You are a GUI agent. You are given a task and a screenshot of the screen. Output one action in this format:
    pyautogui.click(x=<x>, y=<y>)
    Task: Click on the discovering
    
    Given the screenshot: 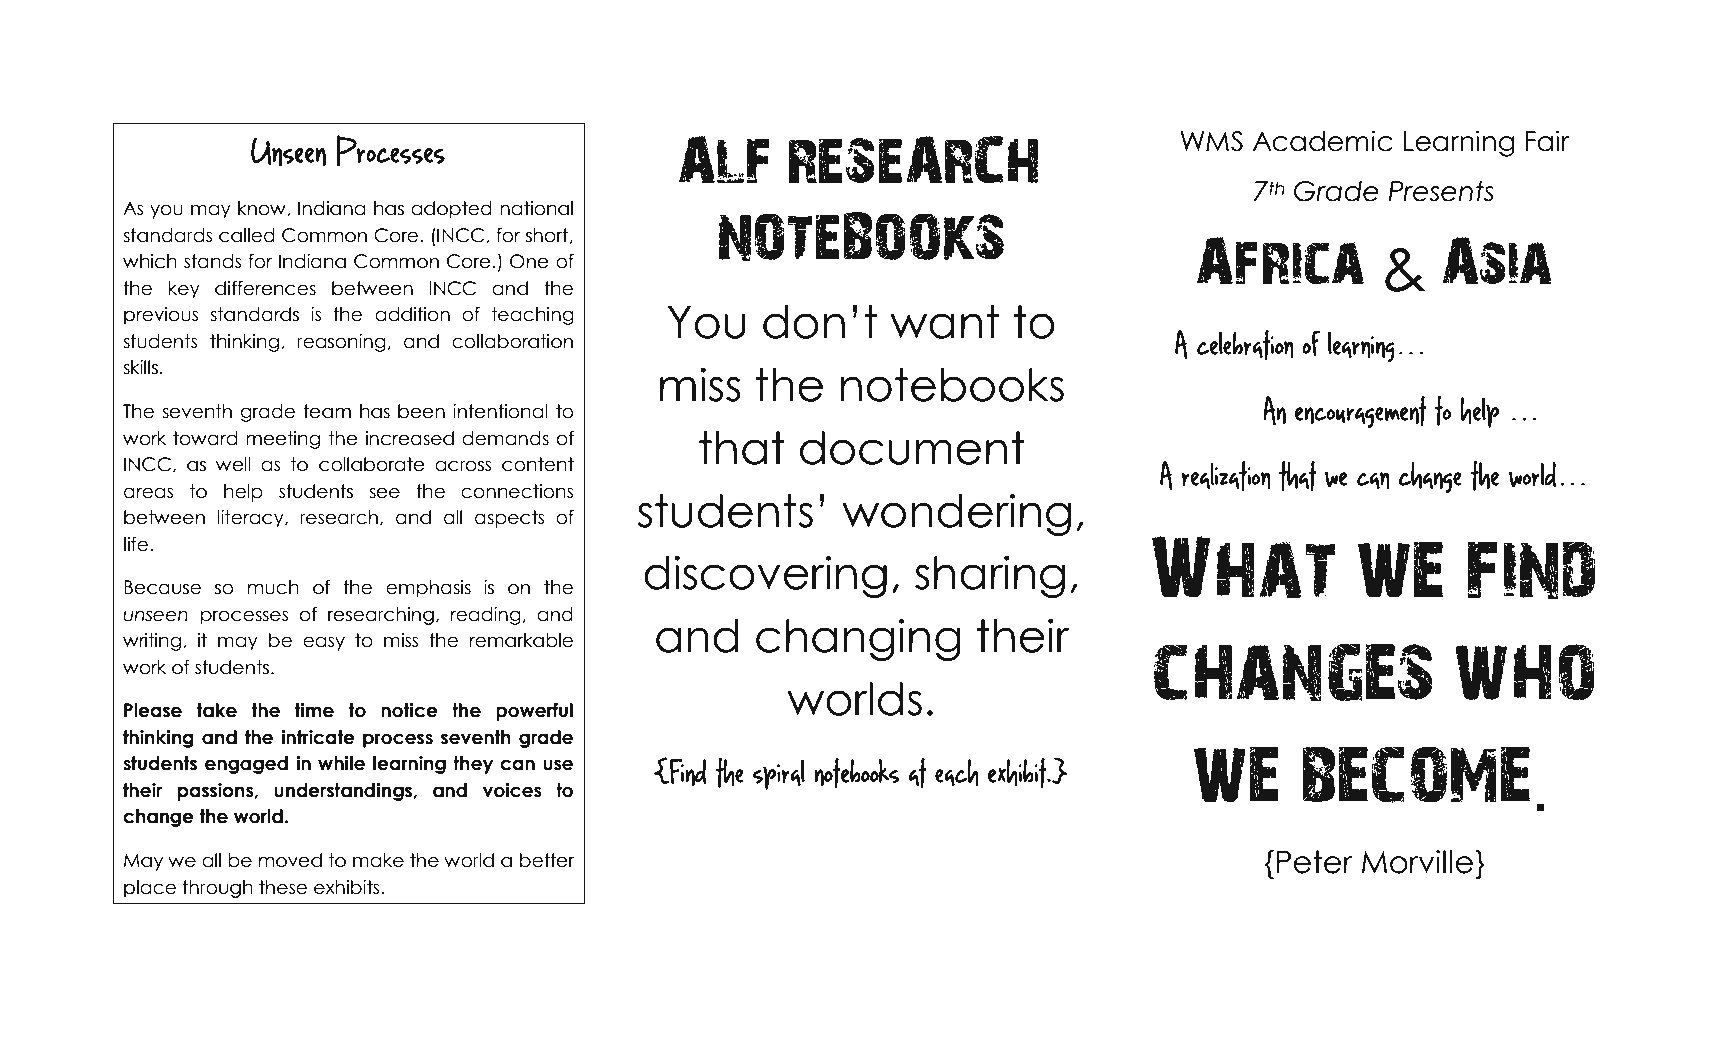 What is the action you would take?
    pyautogui.click(x=765, y=576)
